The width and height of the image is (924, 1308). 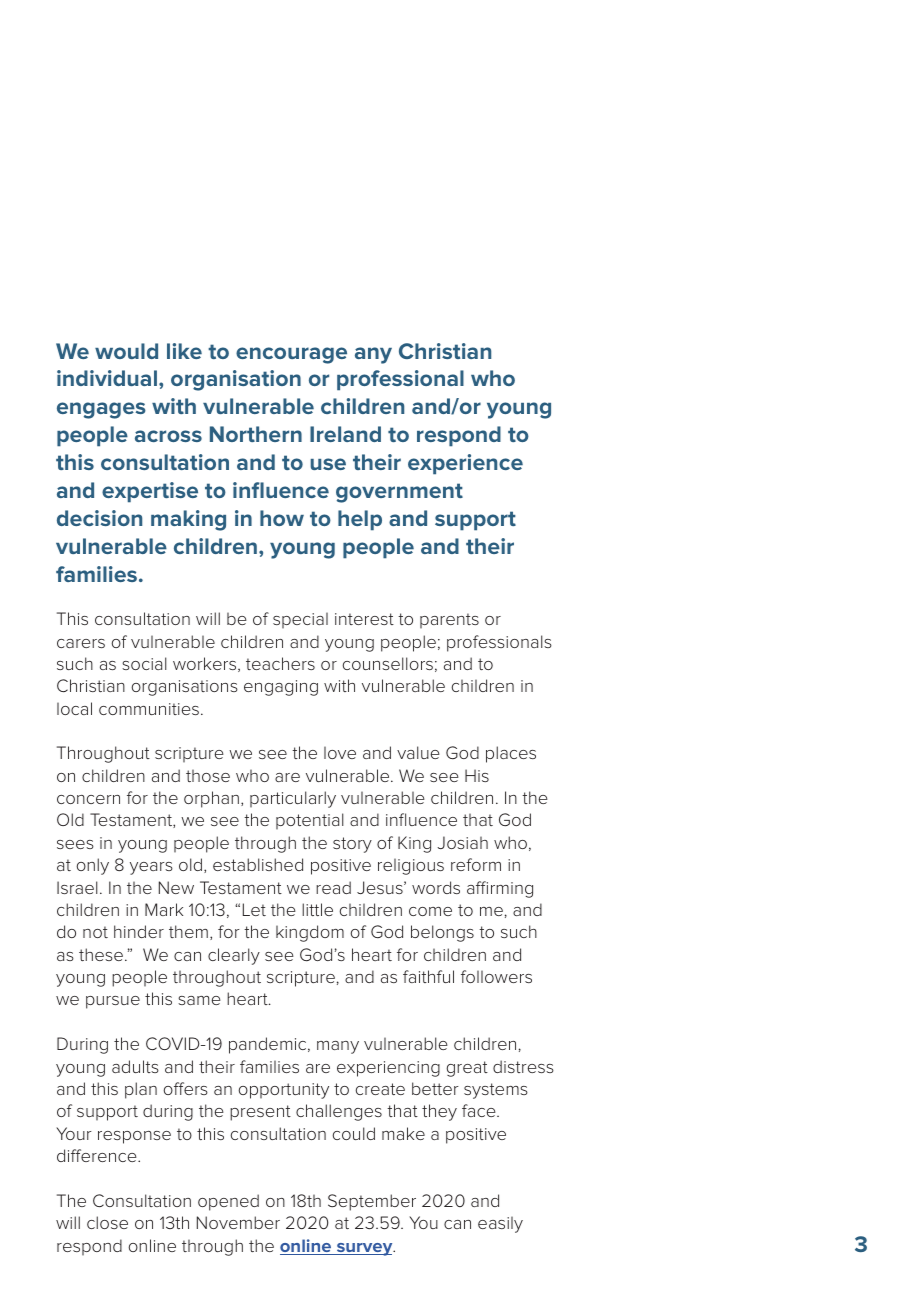 What do you see at coordinates (107, 1222) in the image?
I see `close` at bounding box center [107, 1222].
